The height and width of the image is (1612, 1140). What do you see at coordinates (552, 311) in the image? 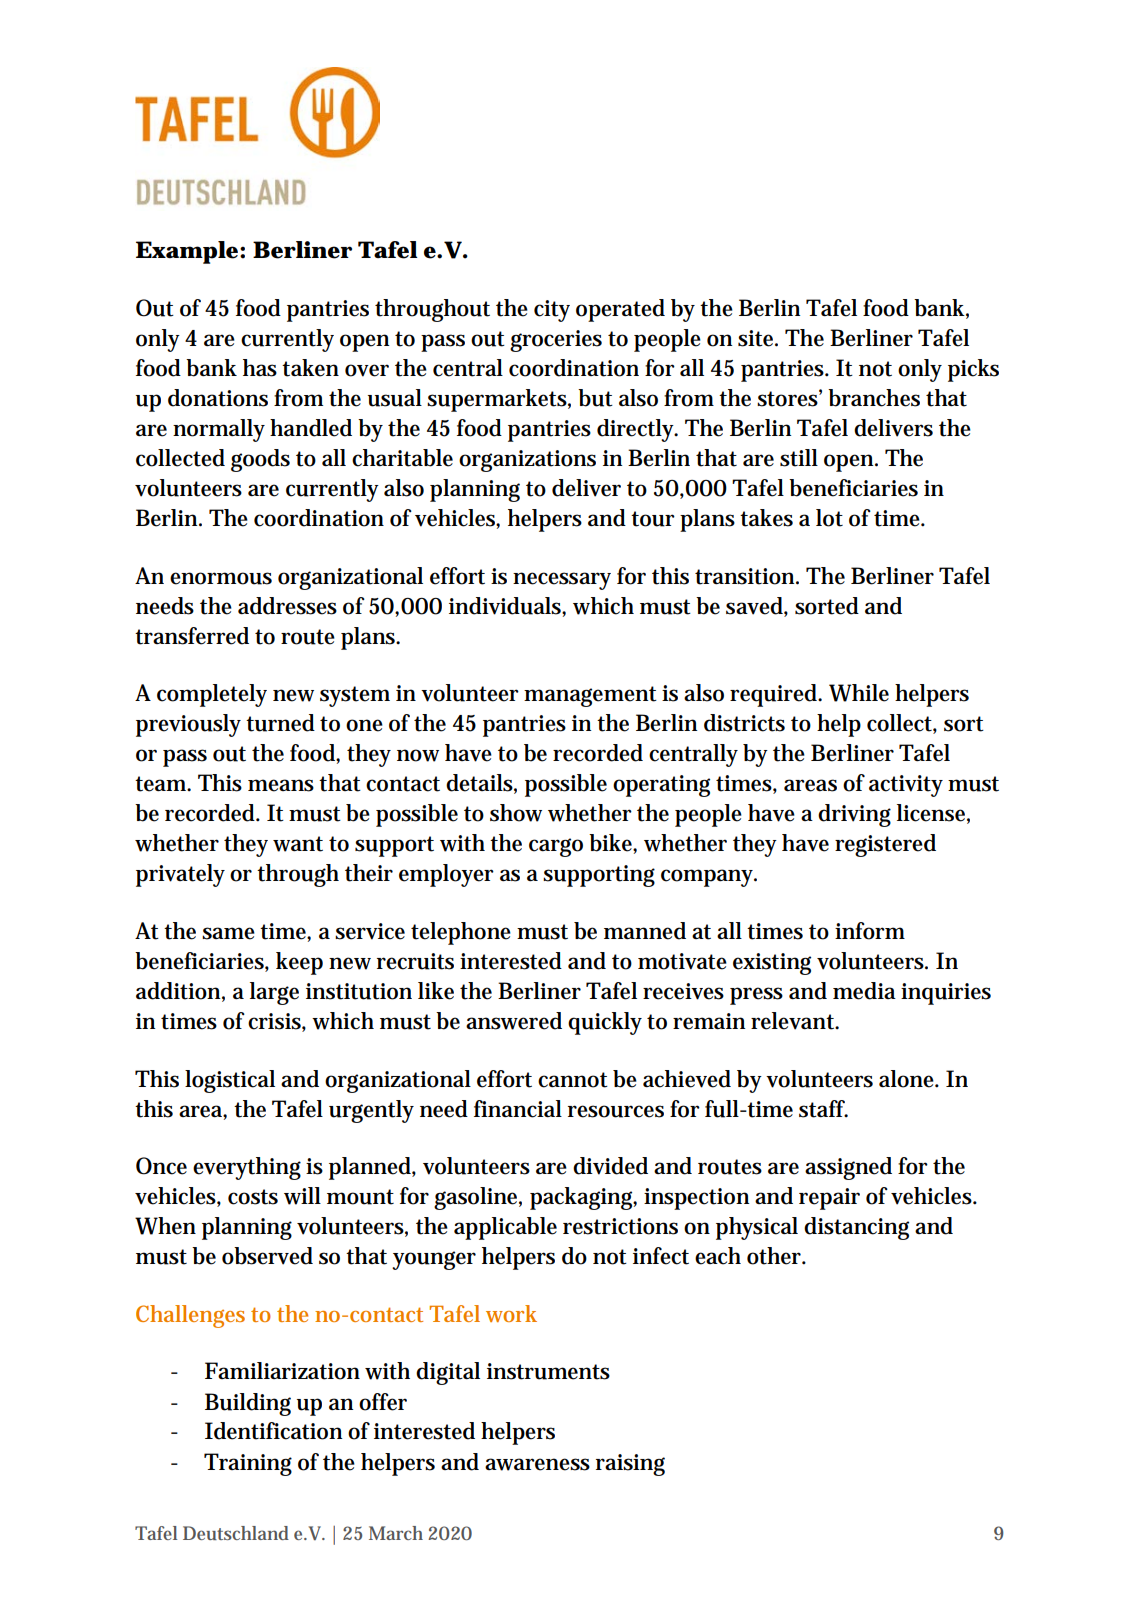
I see `city` at bounding box center [552, 311].
